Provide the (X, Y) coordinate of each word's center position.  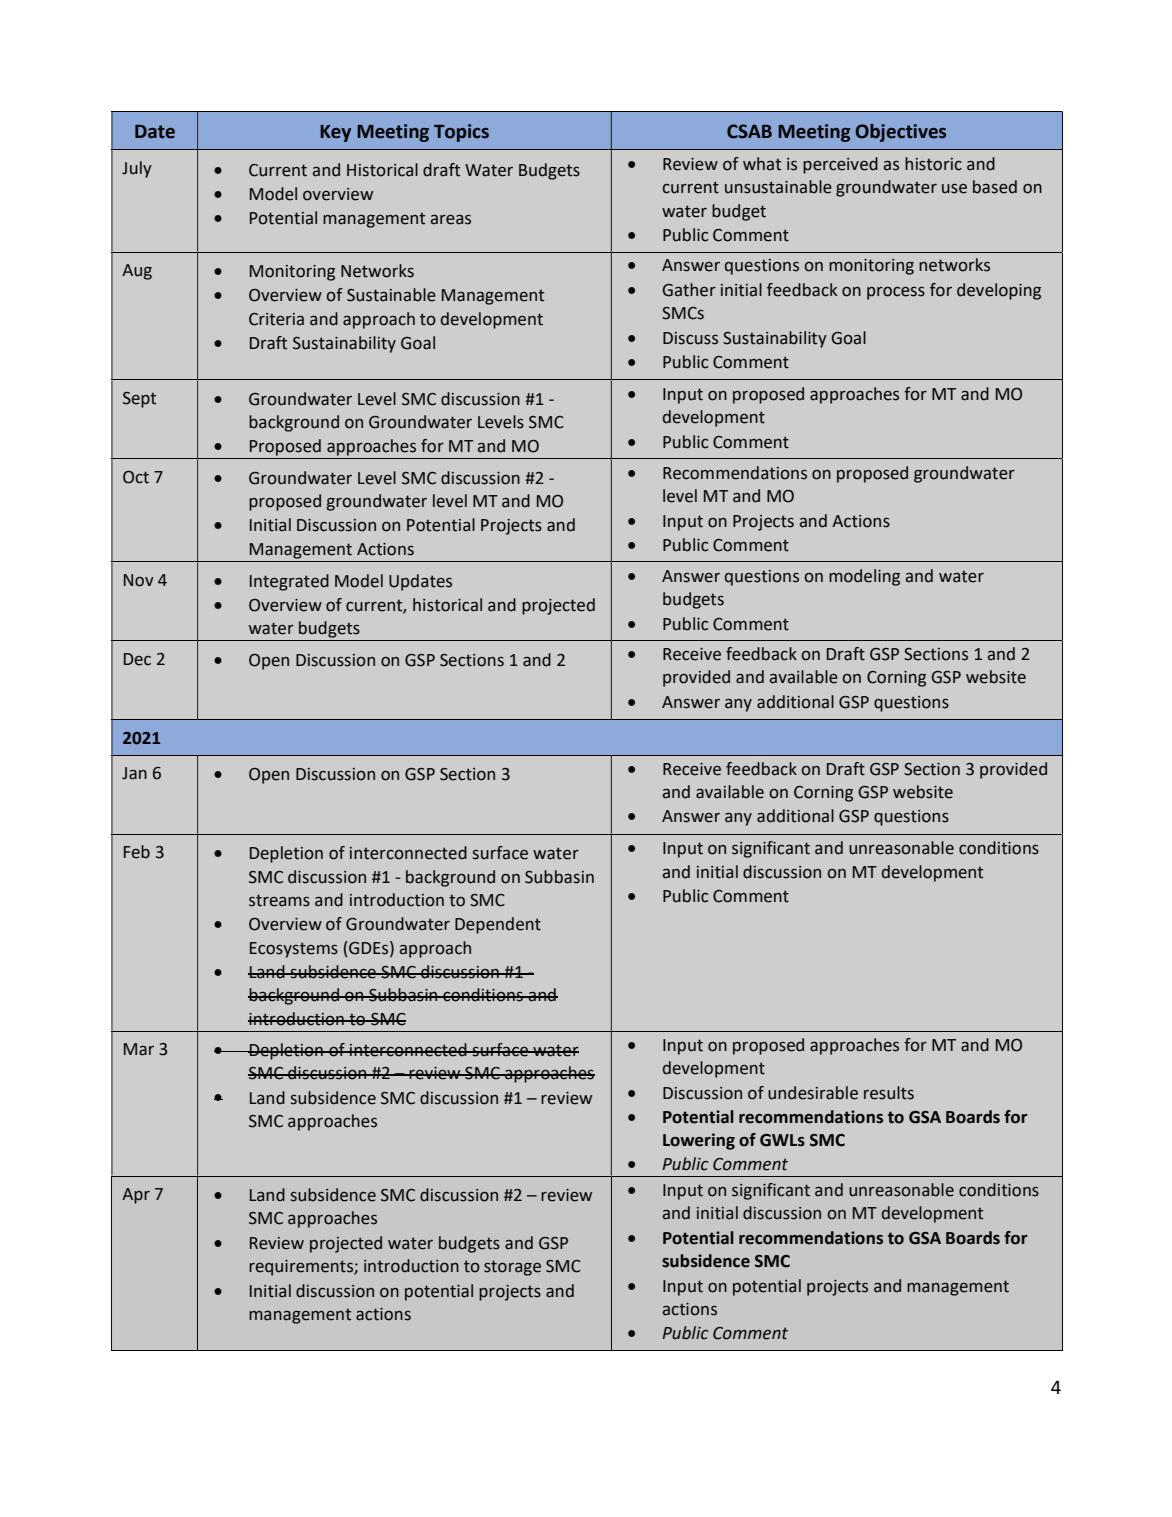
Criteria (276, 319)
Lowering (699, 1141)
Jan (134, 773)
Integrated (289, 582)
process (896, 293)
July (137, 169)
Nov (139, 580)
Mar (139, 1049)
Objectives (901, 133)
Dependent (498, 925)
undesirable (813, 1093)
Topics (461, 133)
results (889, 1093)
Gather (689, 290)
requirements (302, 1268)
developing (999, 291)
